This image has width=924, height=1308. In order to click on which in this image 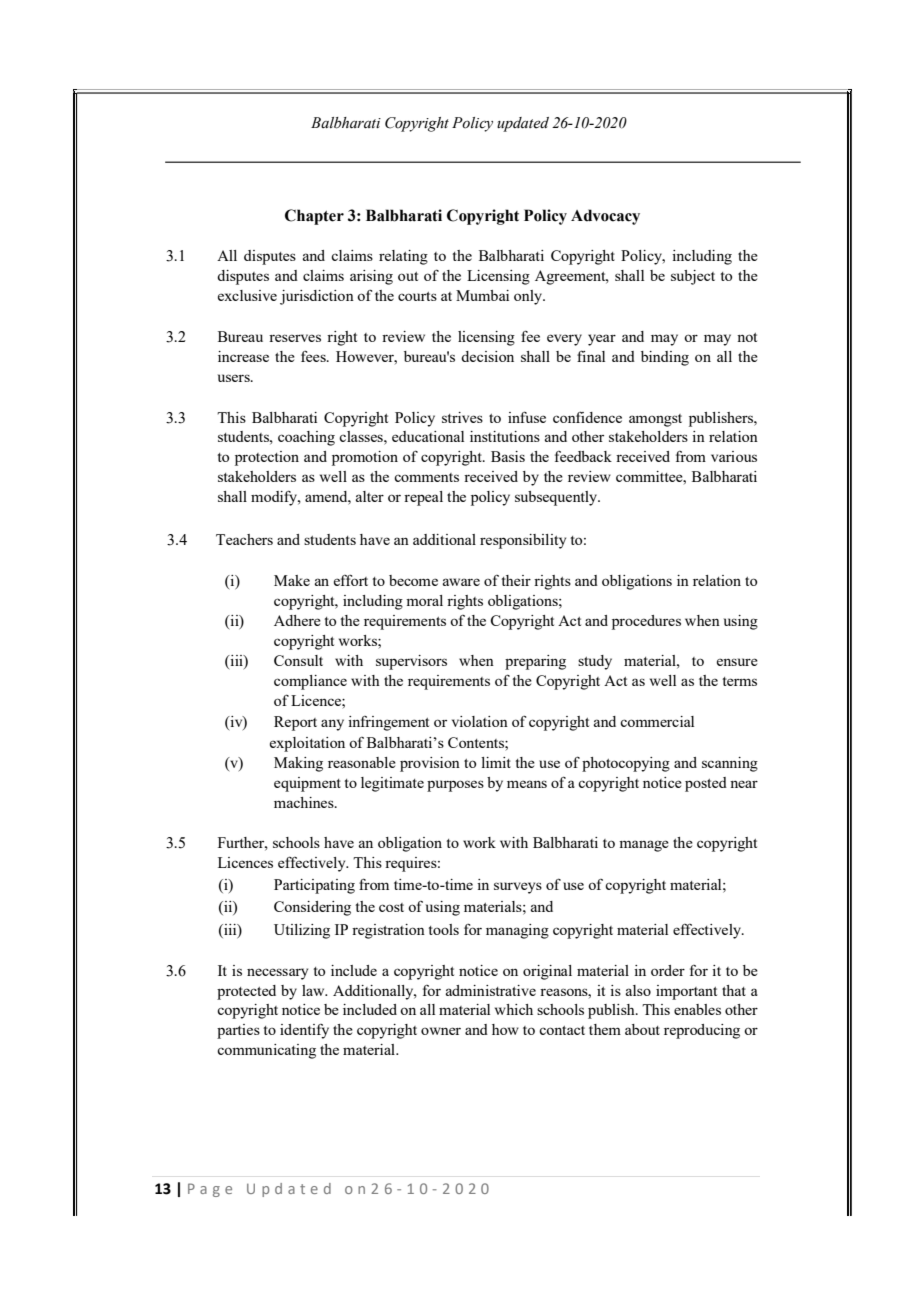, I will do `click(514, 1009)`.
